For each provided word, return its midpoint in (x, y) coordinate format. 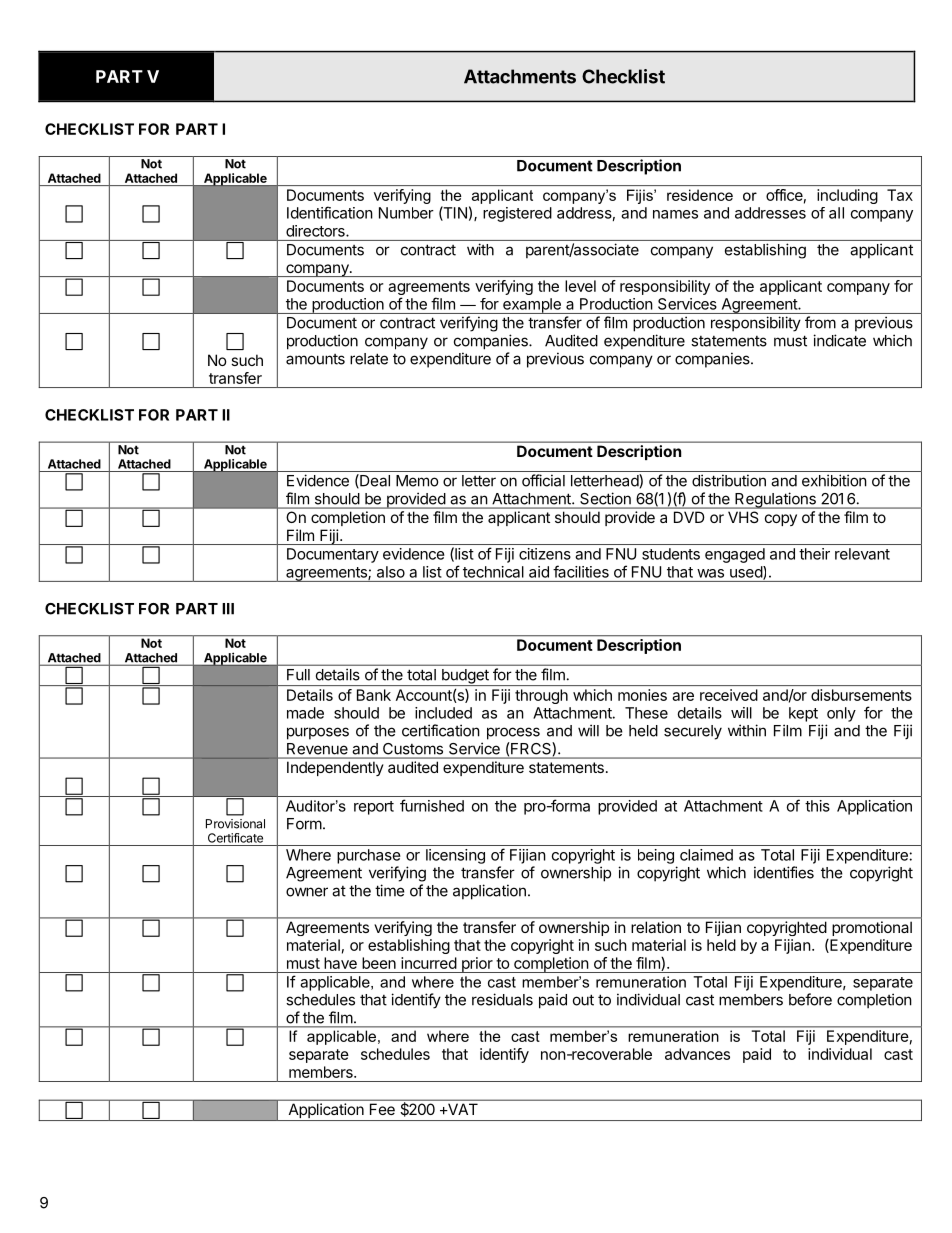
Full (298, 675)
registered (517, 214)
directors (316, 231)
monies (642, 695)
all (836, 213)
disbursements (861, 695)
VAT (461, 1109)
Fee (382, 1109)
